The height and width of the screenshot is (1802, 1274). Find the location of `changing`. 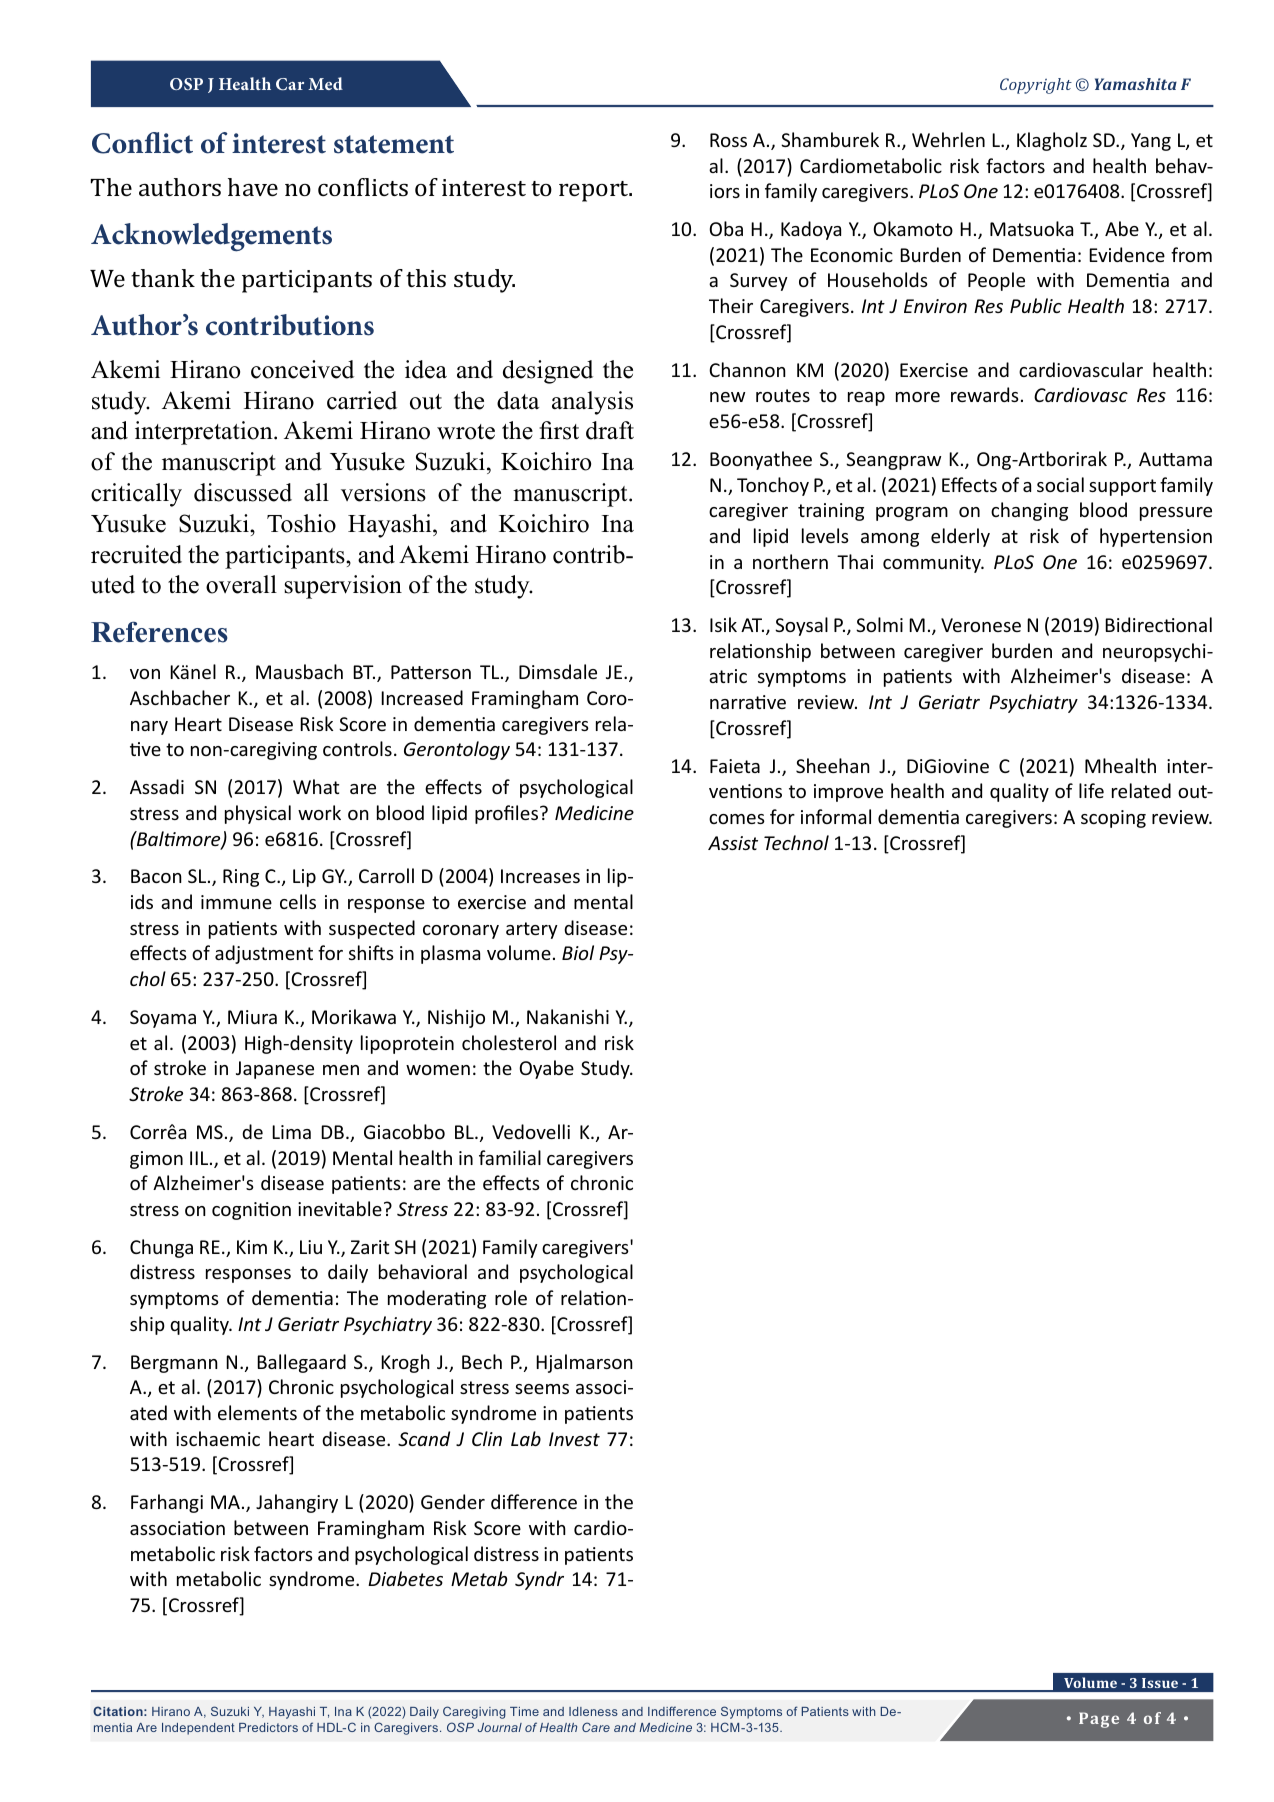

changing is located at coordinates (1029, 511).
